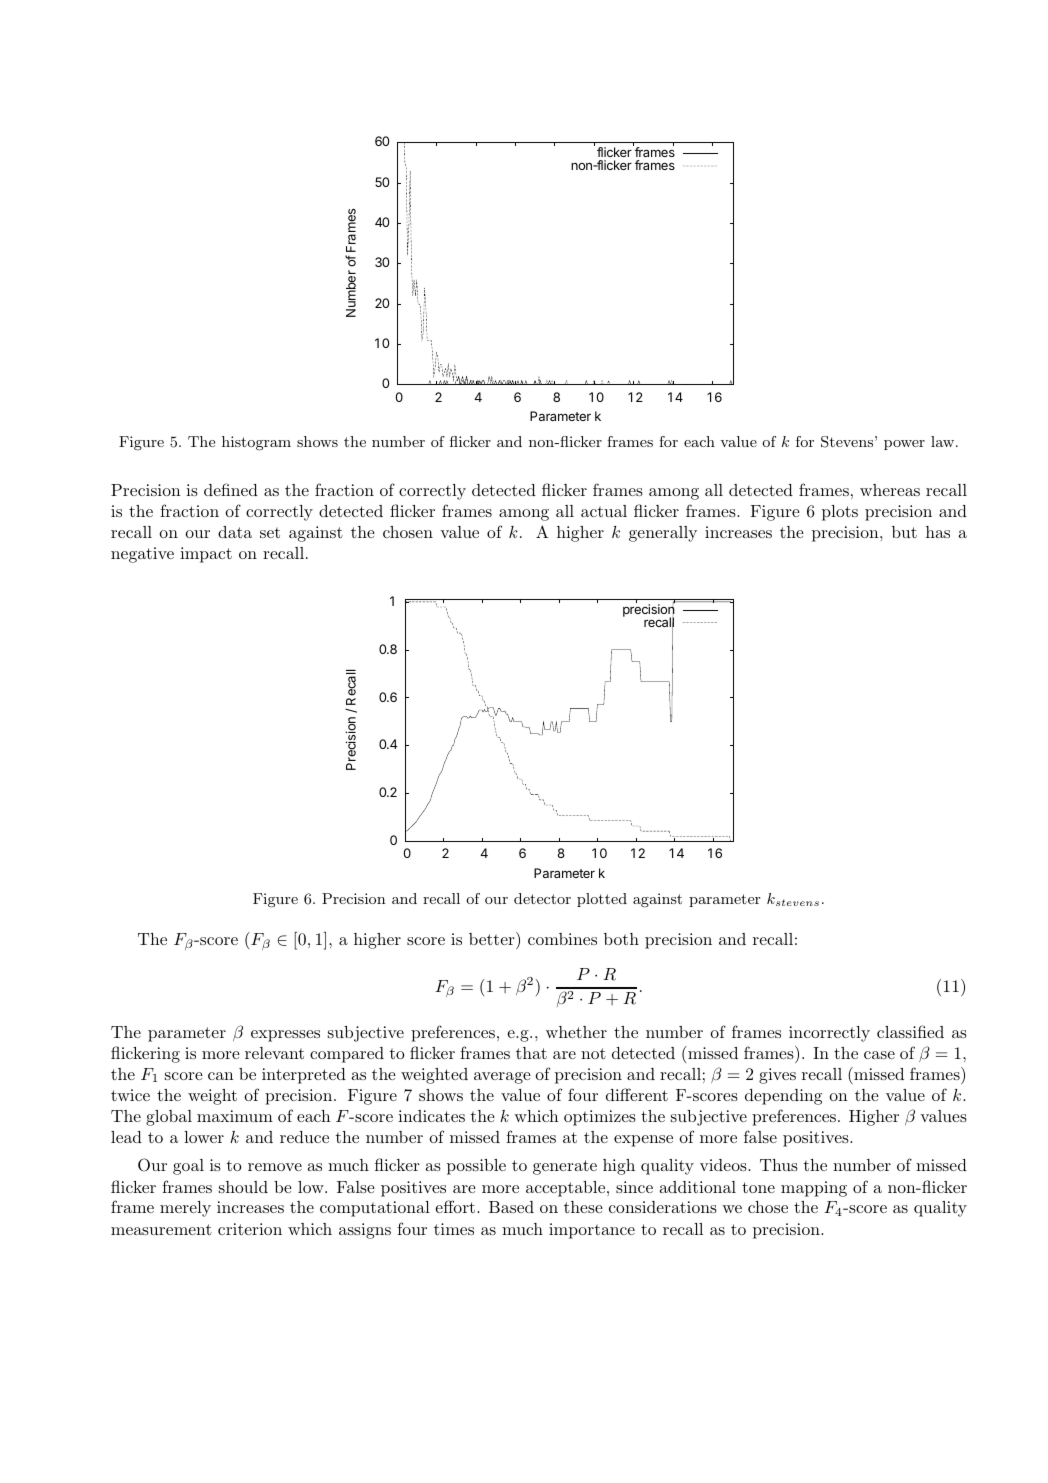 This page has height=1483, width=1048. I want to click on merely, so click(185, 1209).
